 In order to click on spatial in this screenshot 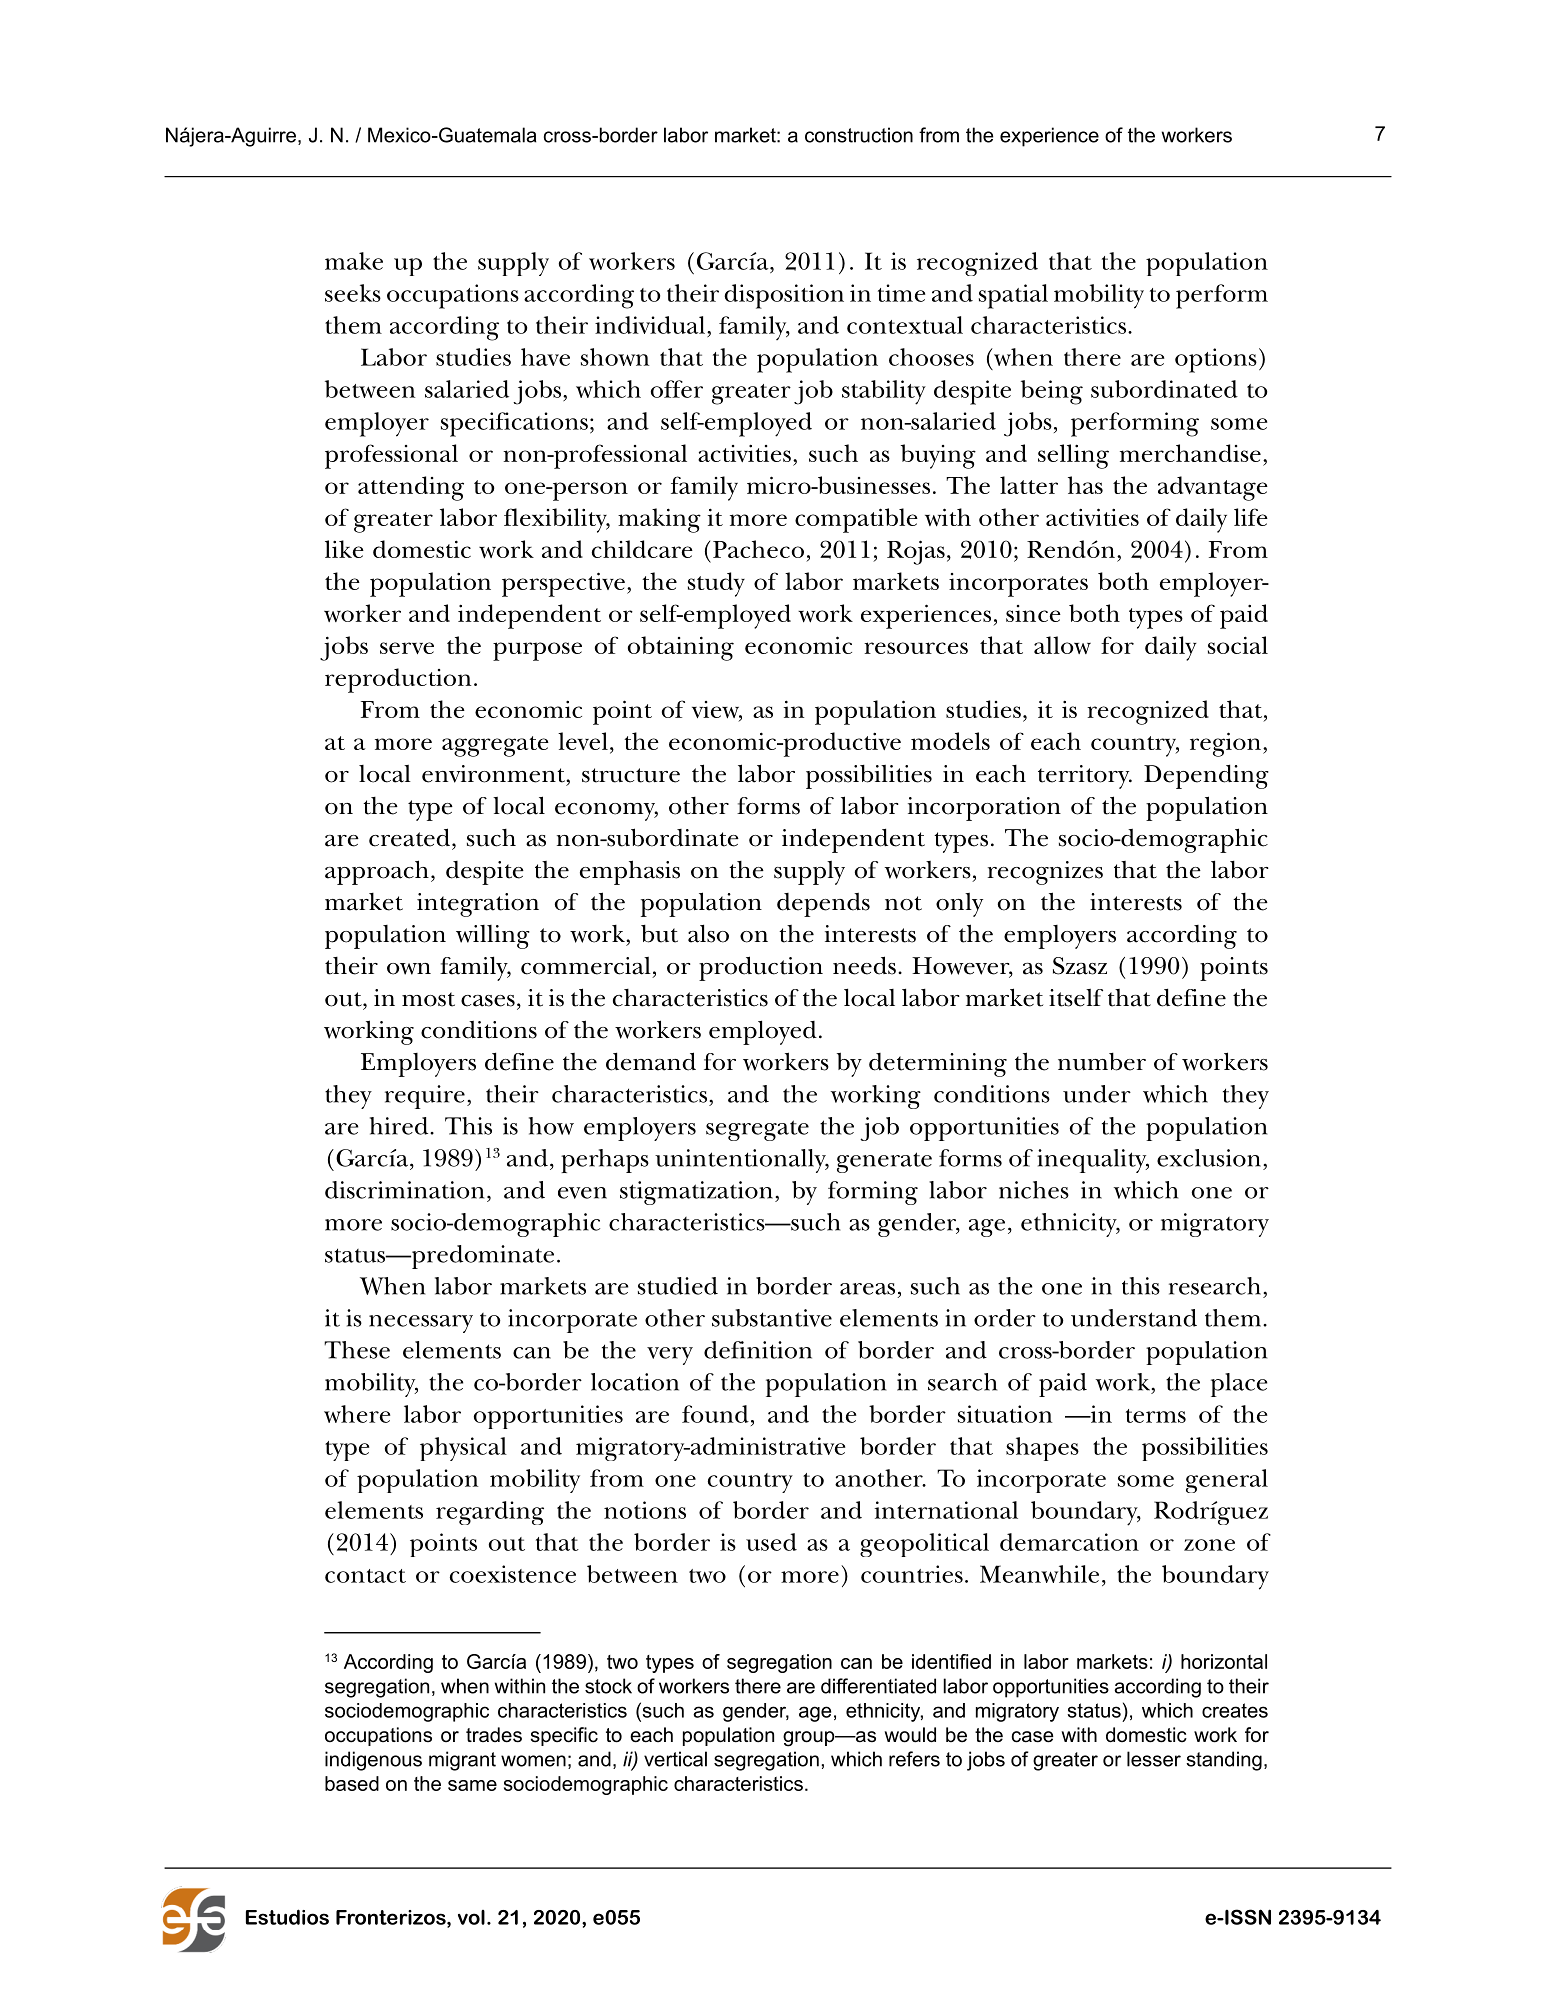, I will do `click(1013, 296)`.
